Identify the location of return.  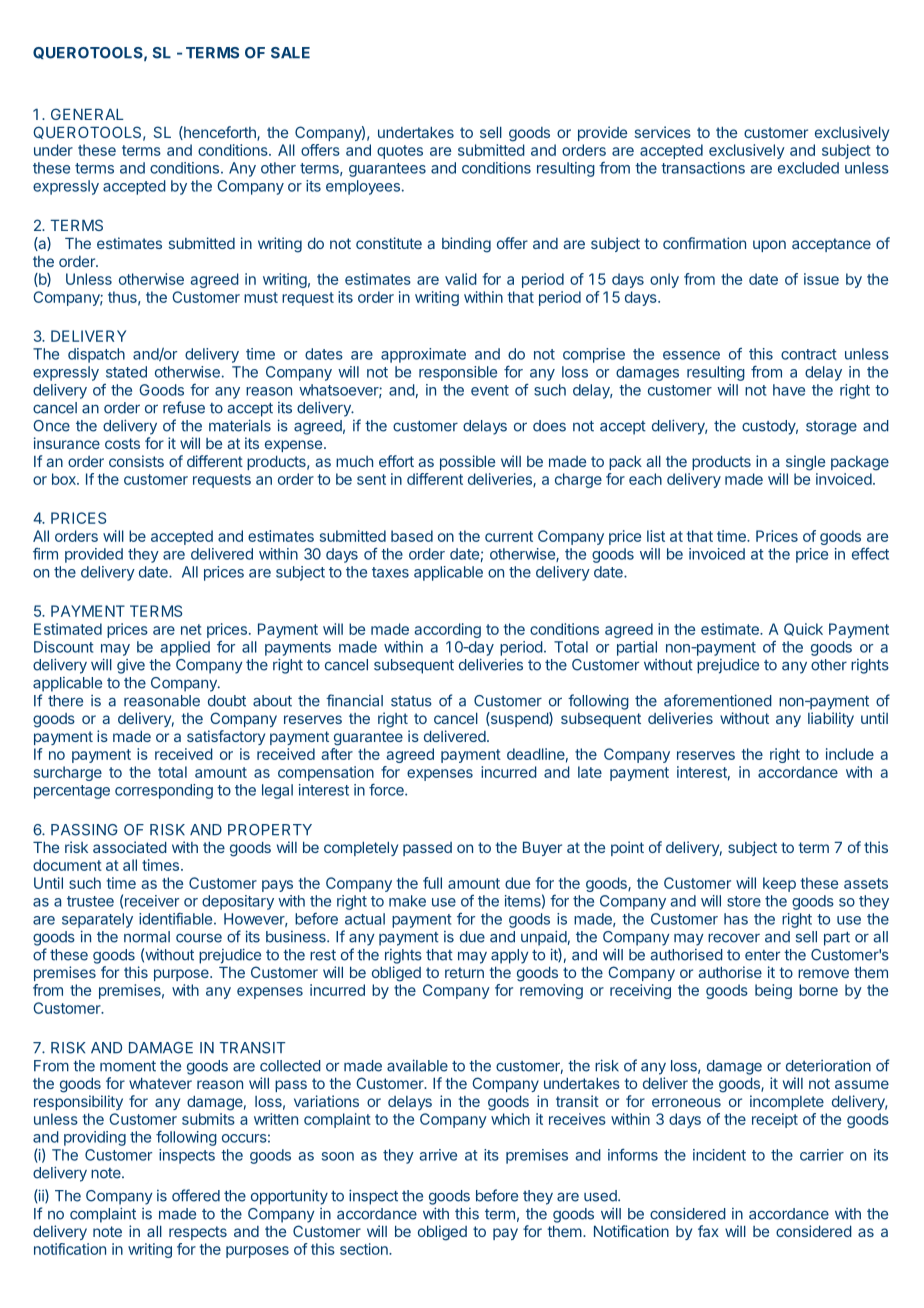
(464, 972).
